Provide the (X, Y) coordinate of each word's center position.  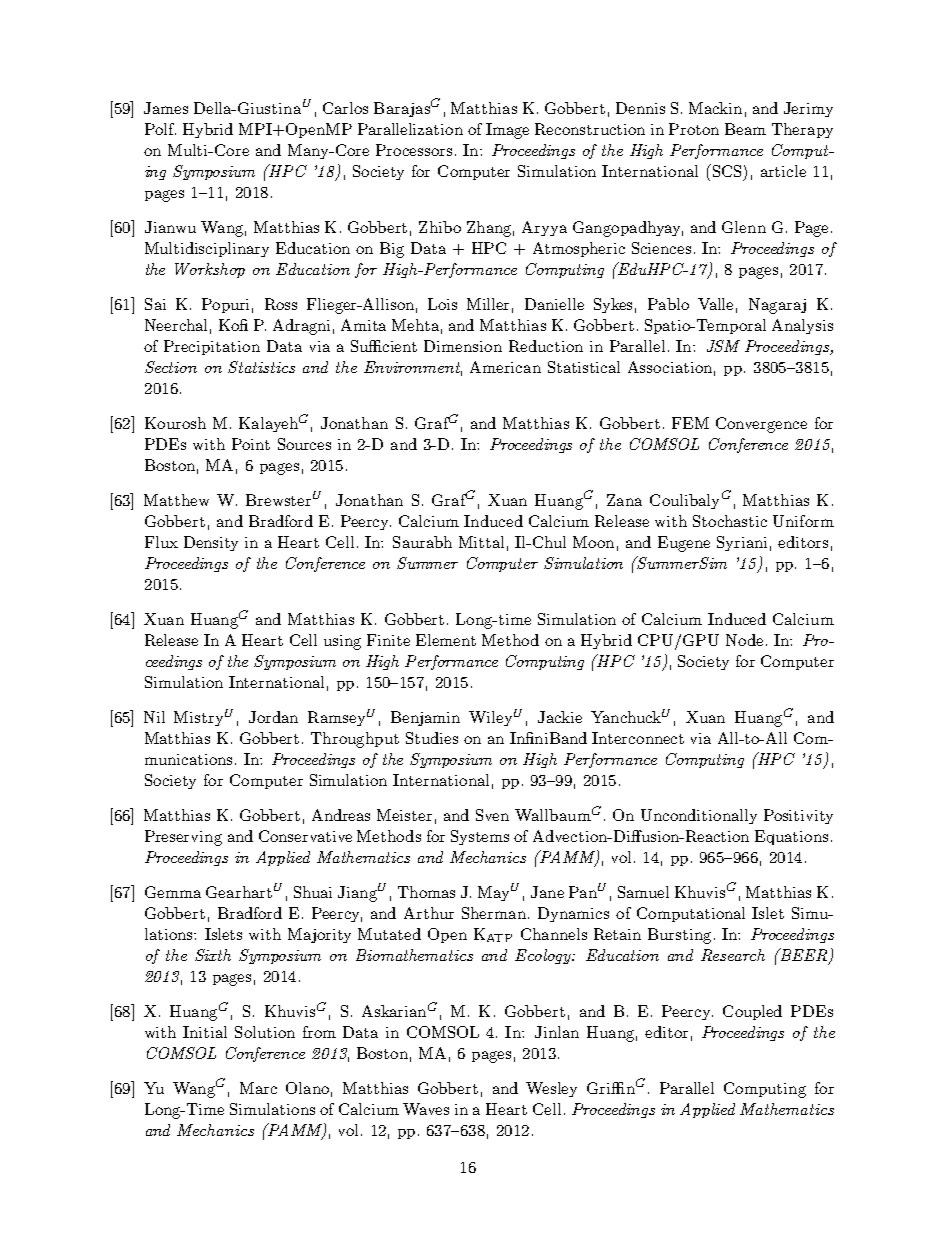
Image (507, 131)
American (505, 367)
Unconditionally (699, 816)
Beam (745, 129)
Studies (432, 738)
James (166, 108)
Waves (426, 1109)
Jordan (273, 717)
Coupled (752, 1012)
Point (251, 444)
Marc (258, 1088)
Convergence (761, 425)
